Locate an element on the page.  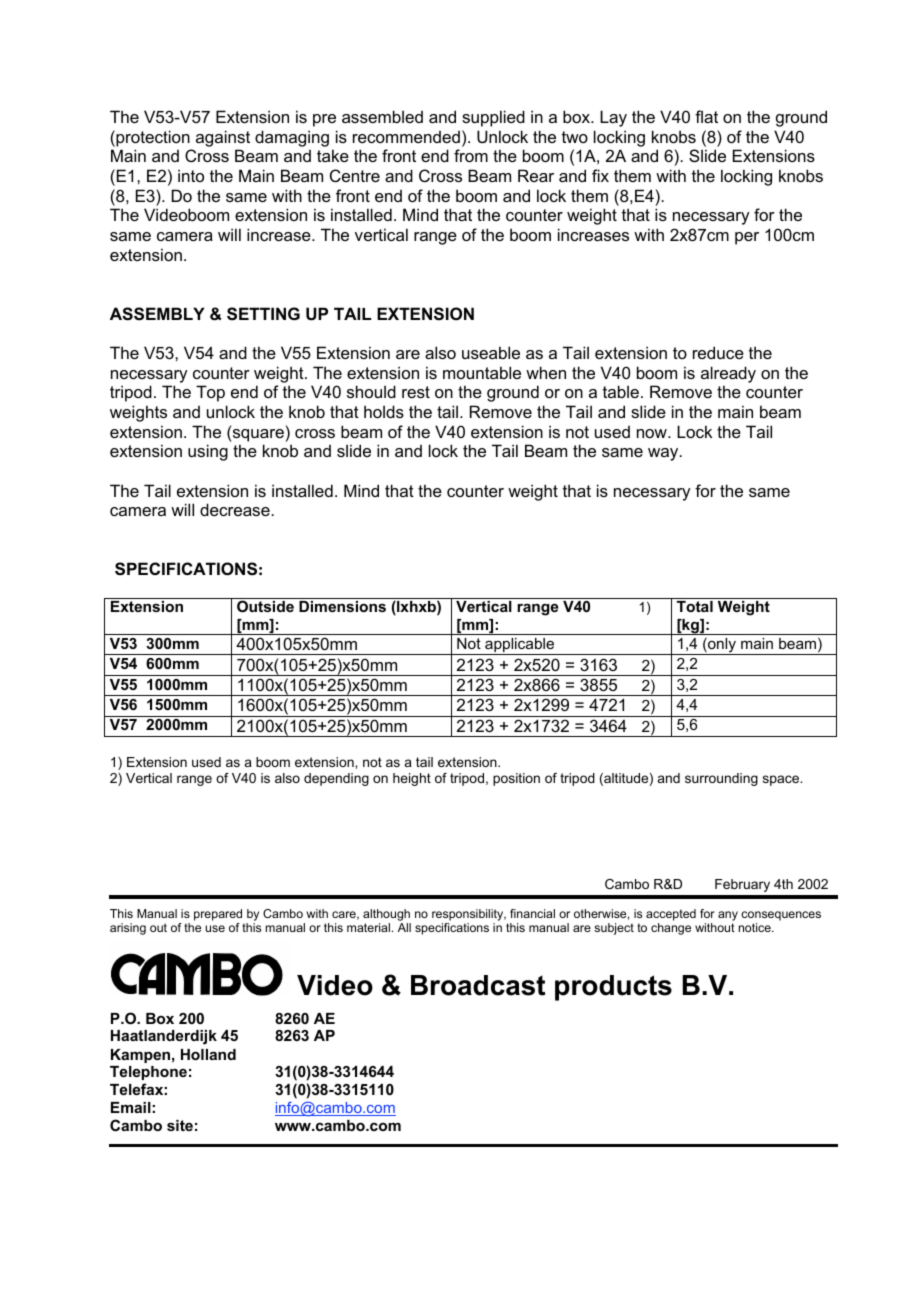
already is located at coordinates (728, 374).
